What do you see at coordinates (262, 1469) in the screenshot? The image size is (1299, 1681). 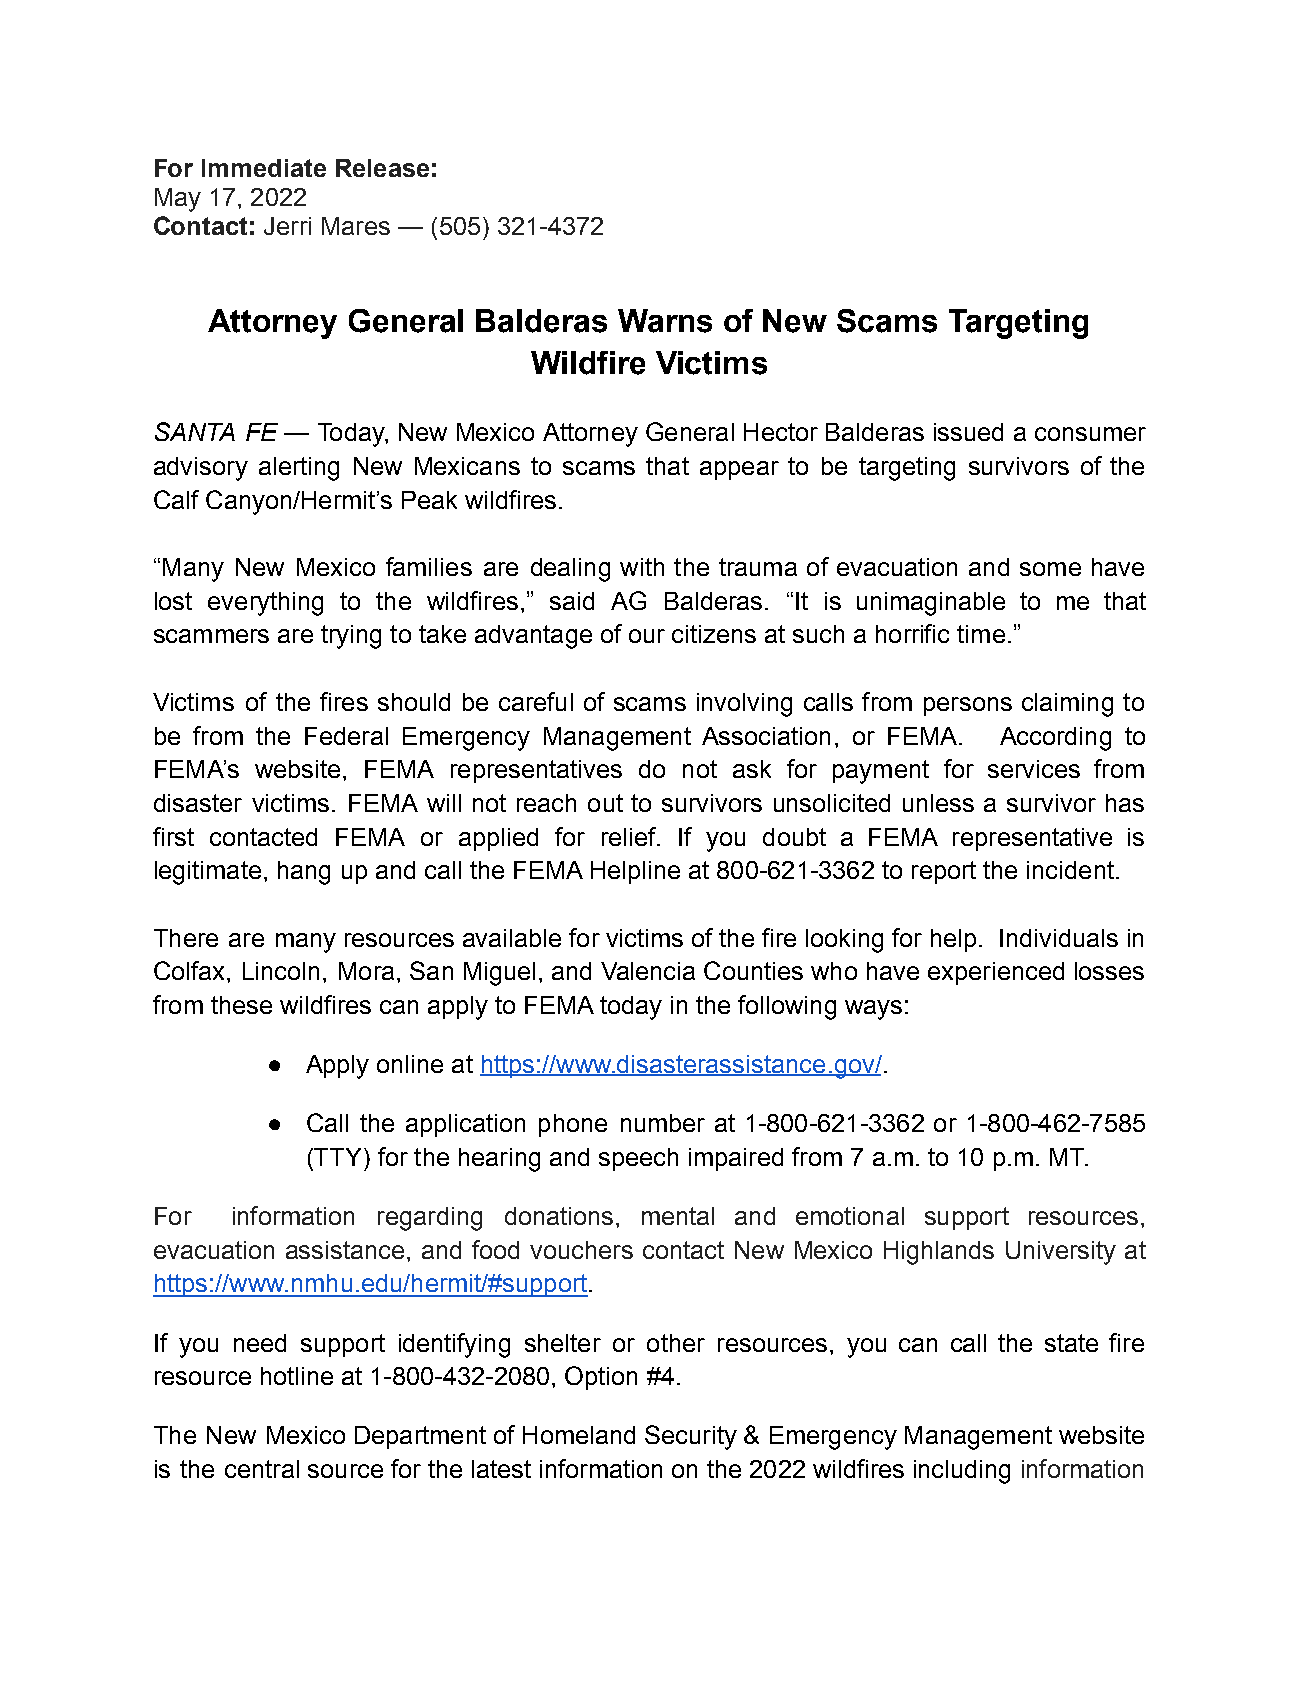 I see `central` at bounding box center [262, 1469].
